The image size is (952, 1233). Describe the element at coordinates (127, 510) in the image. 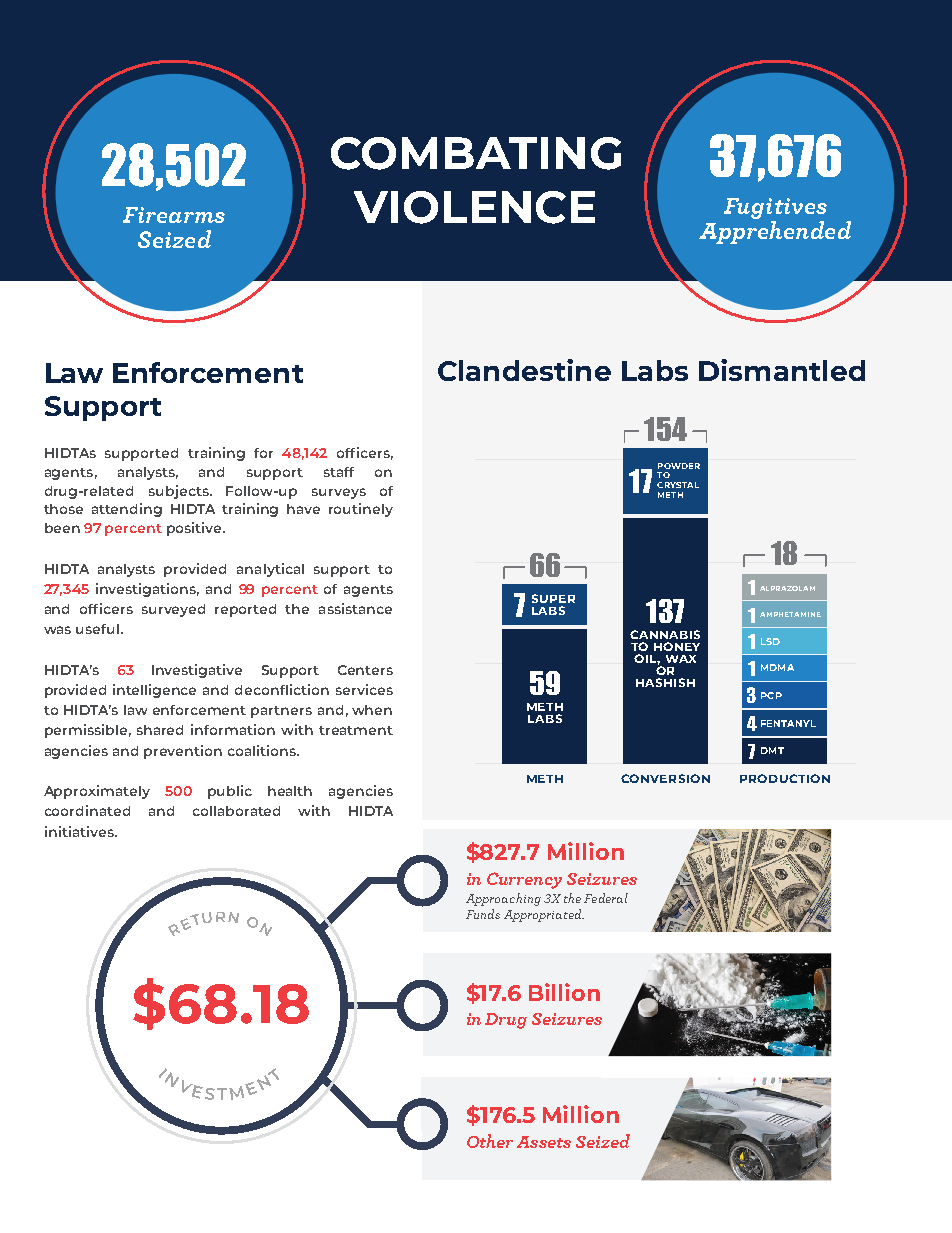

I see `attending` at that location.
